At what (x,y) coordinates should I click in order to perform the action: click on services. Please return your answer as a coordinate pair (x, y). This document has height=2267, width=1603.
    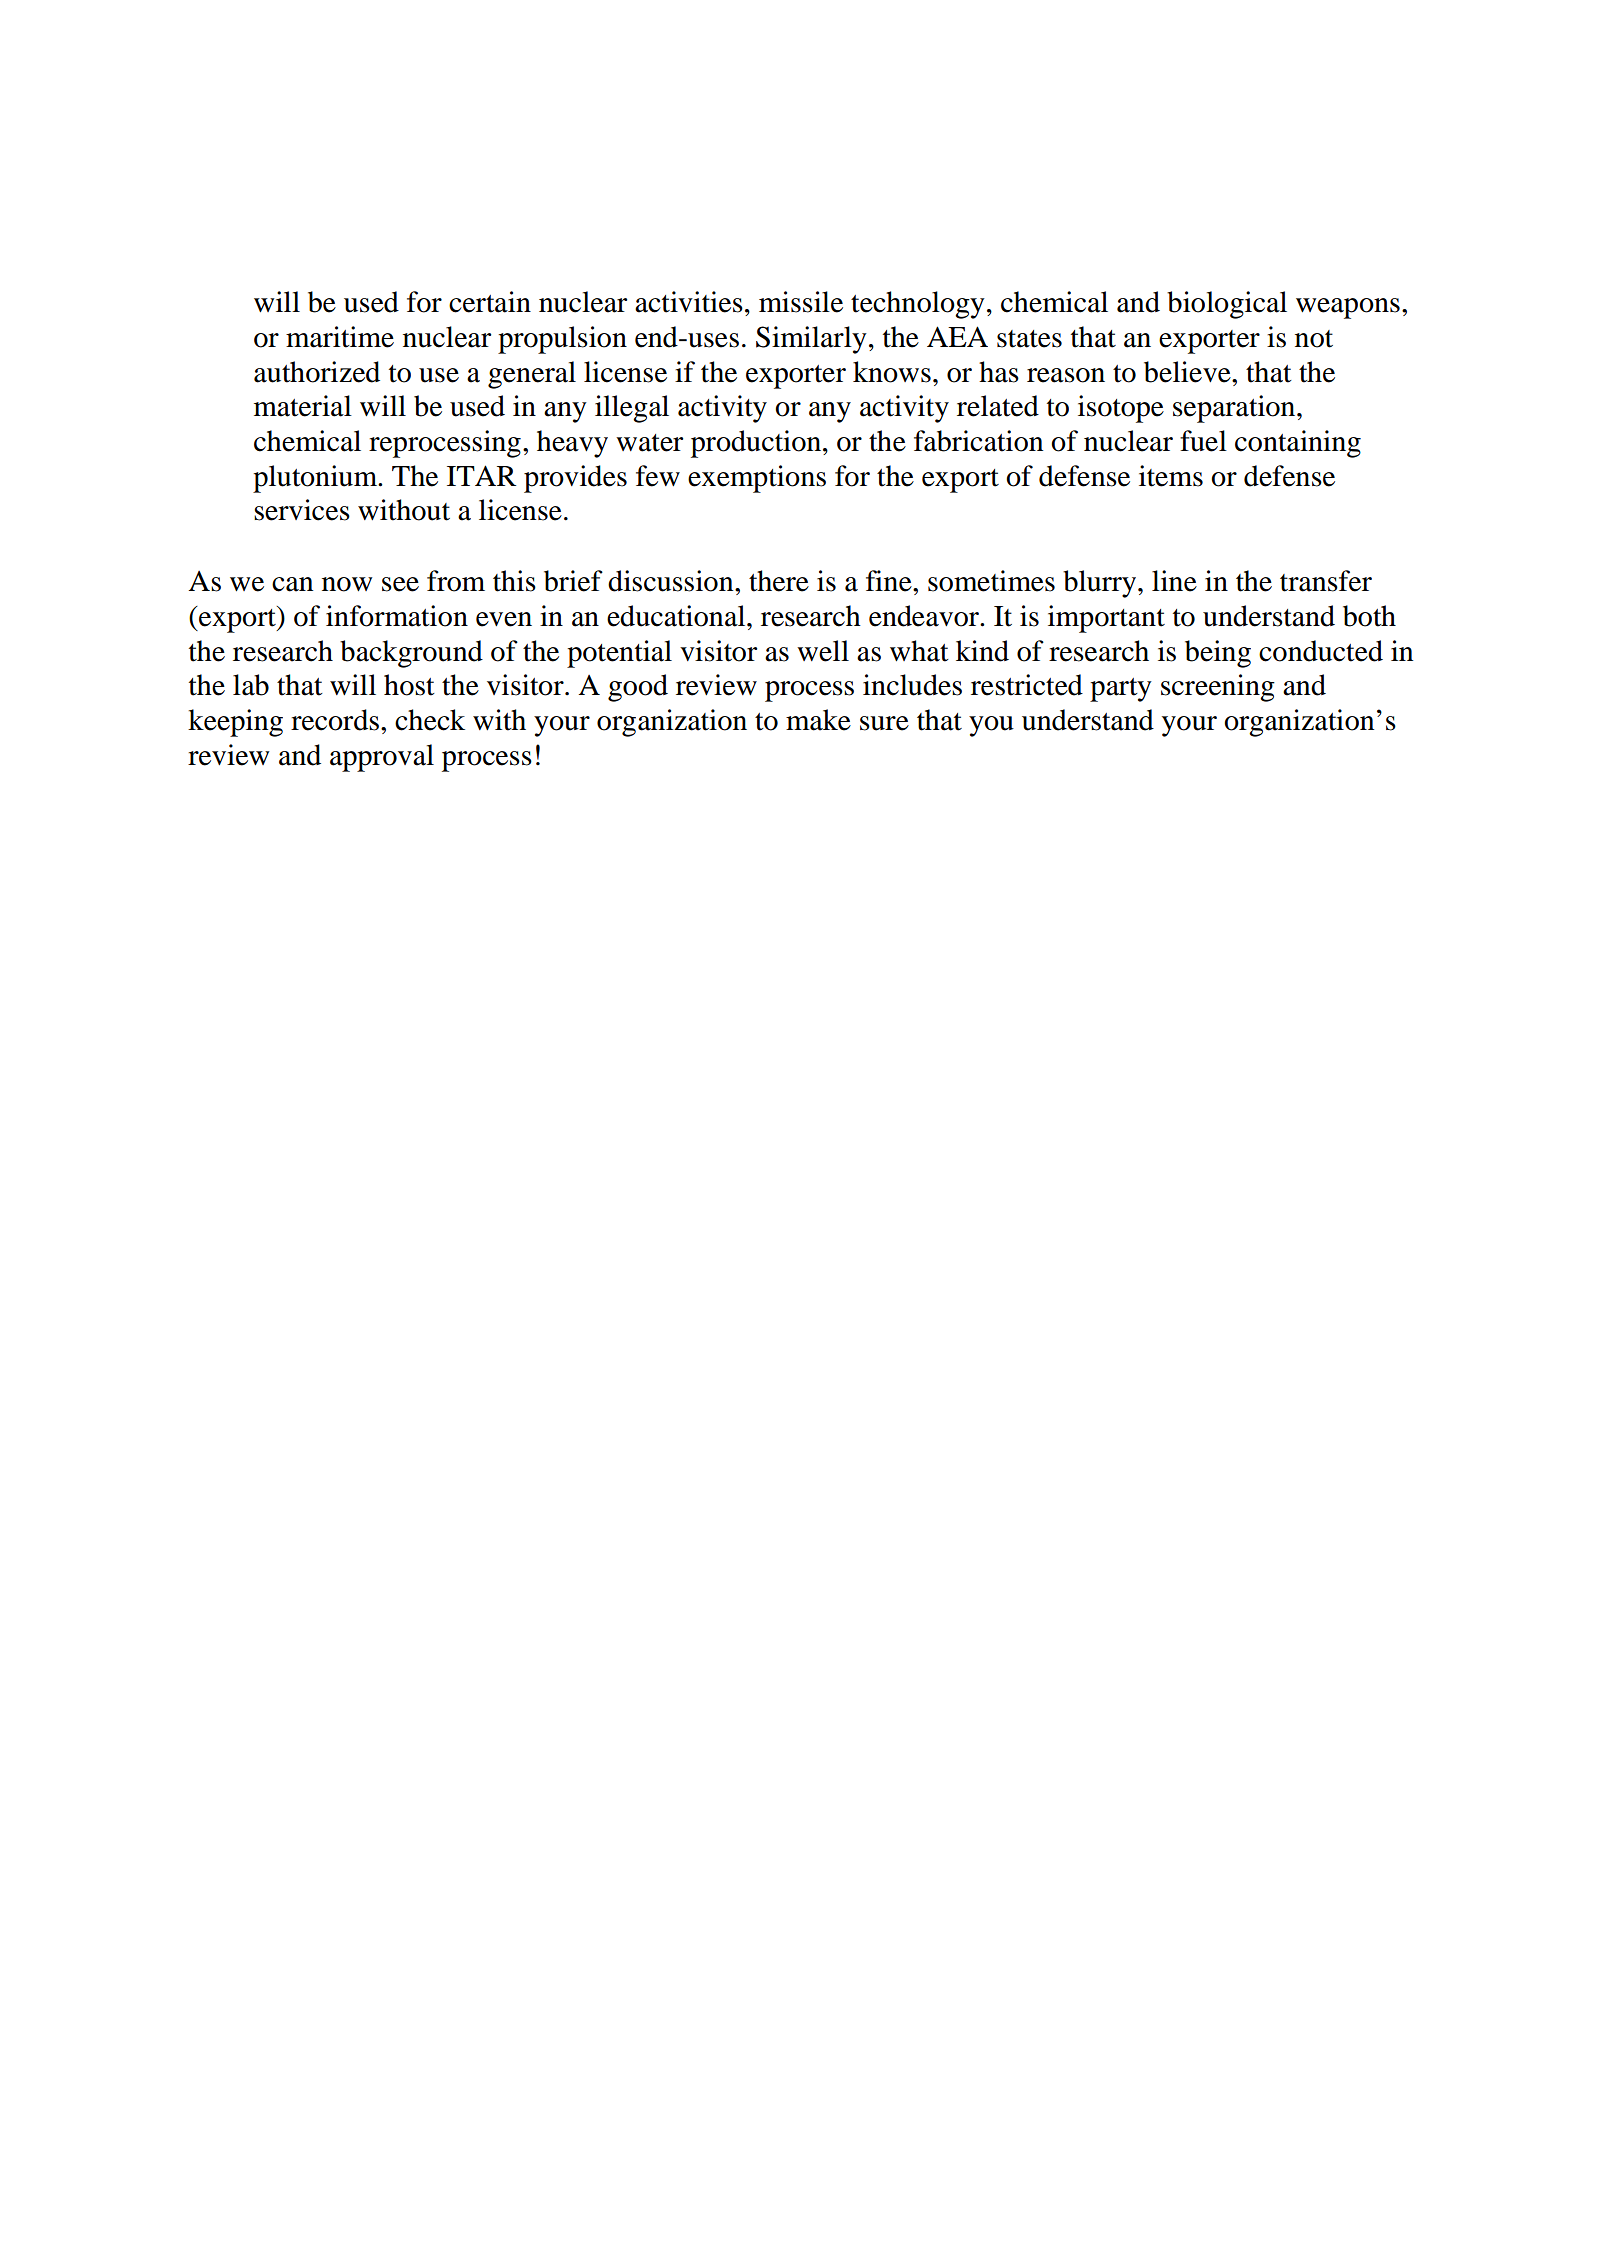
    Looking at the image, I should click on (302, 510).
